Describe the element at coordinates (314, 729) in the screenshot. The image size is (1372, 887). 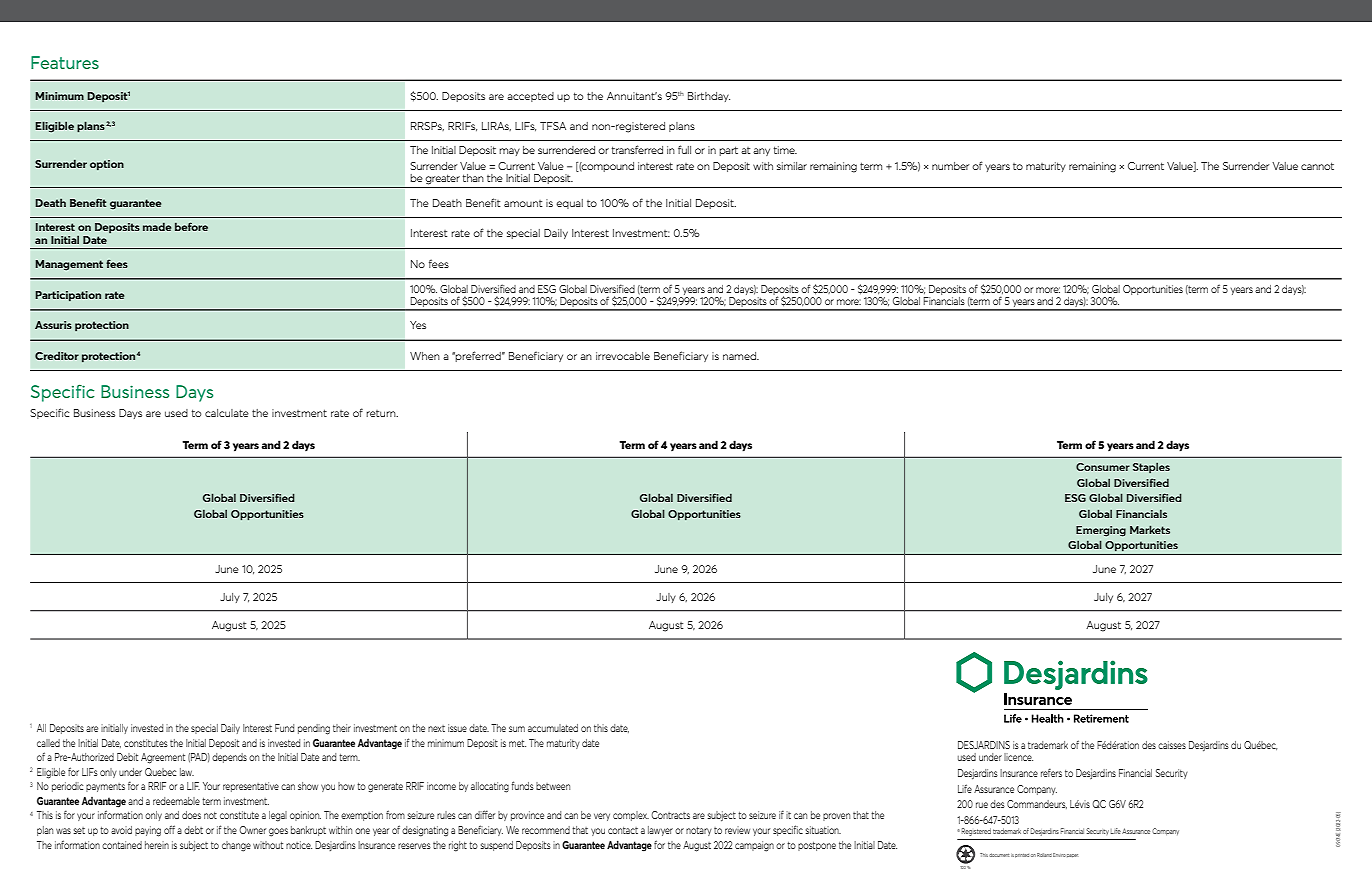
I see `pending` at that location.
